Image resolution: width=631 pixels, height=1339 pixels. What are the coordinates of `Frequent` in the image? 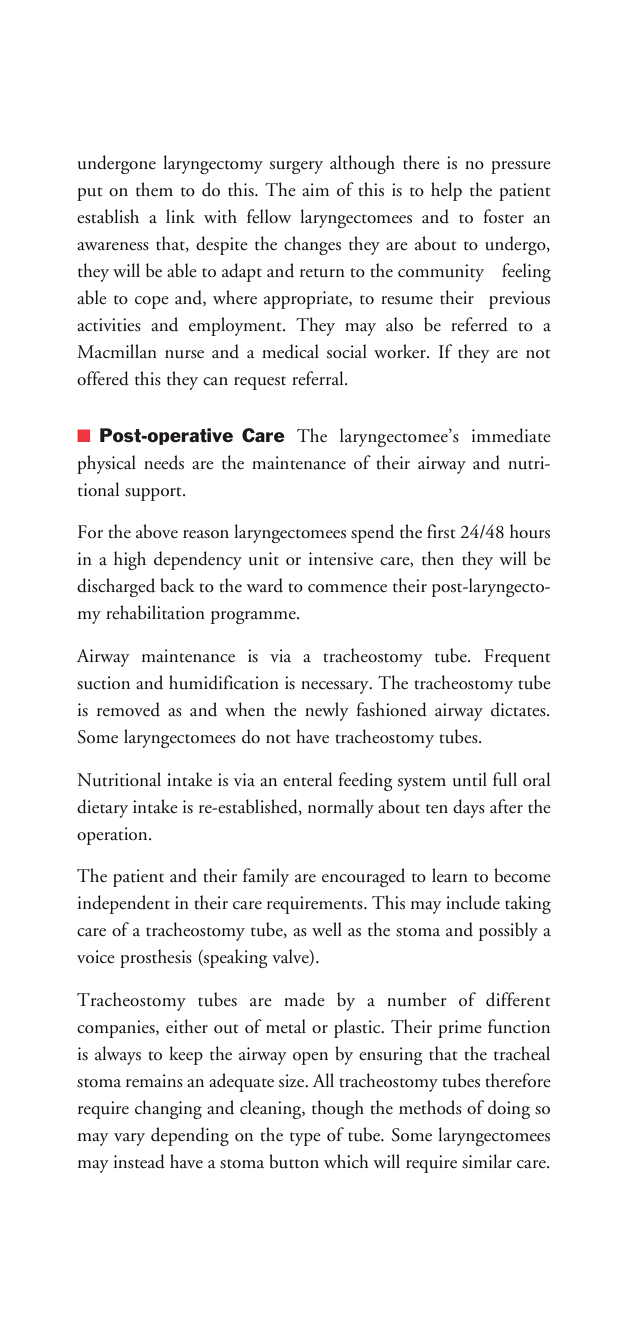 It's located at (517, 658).
